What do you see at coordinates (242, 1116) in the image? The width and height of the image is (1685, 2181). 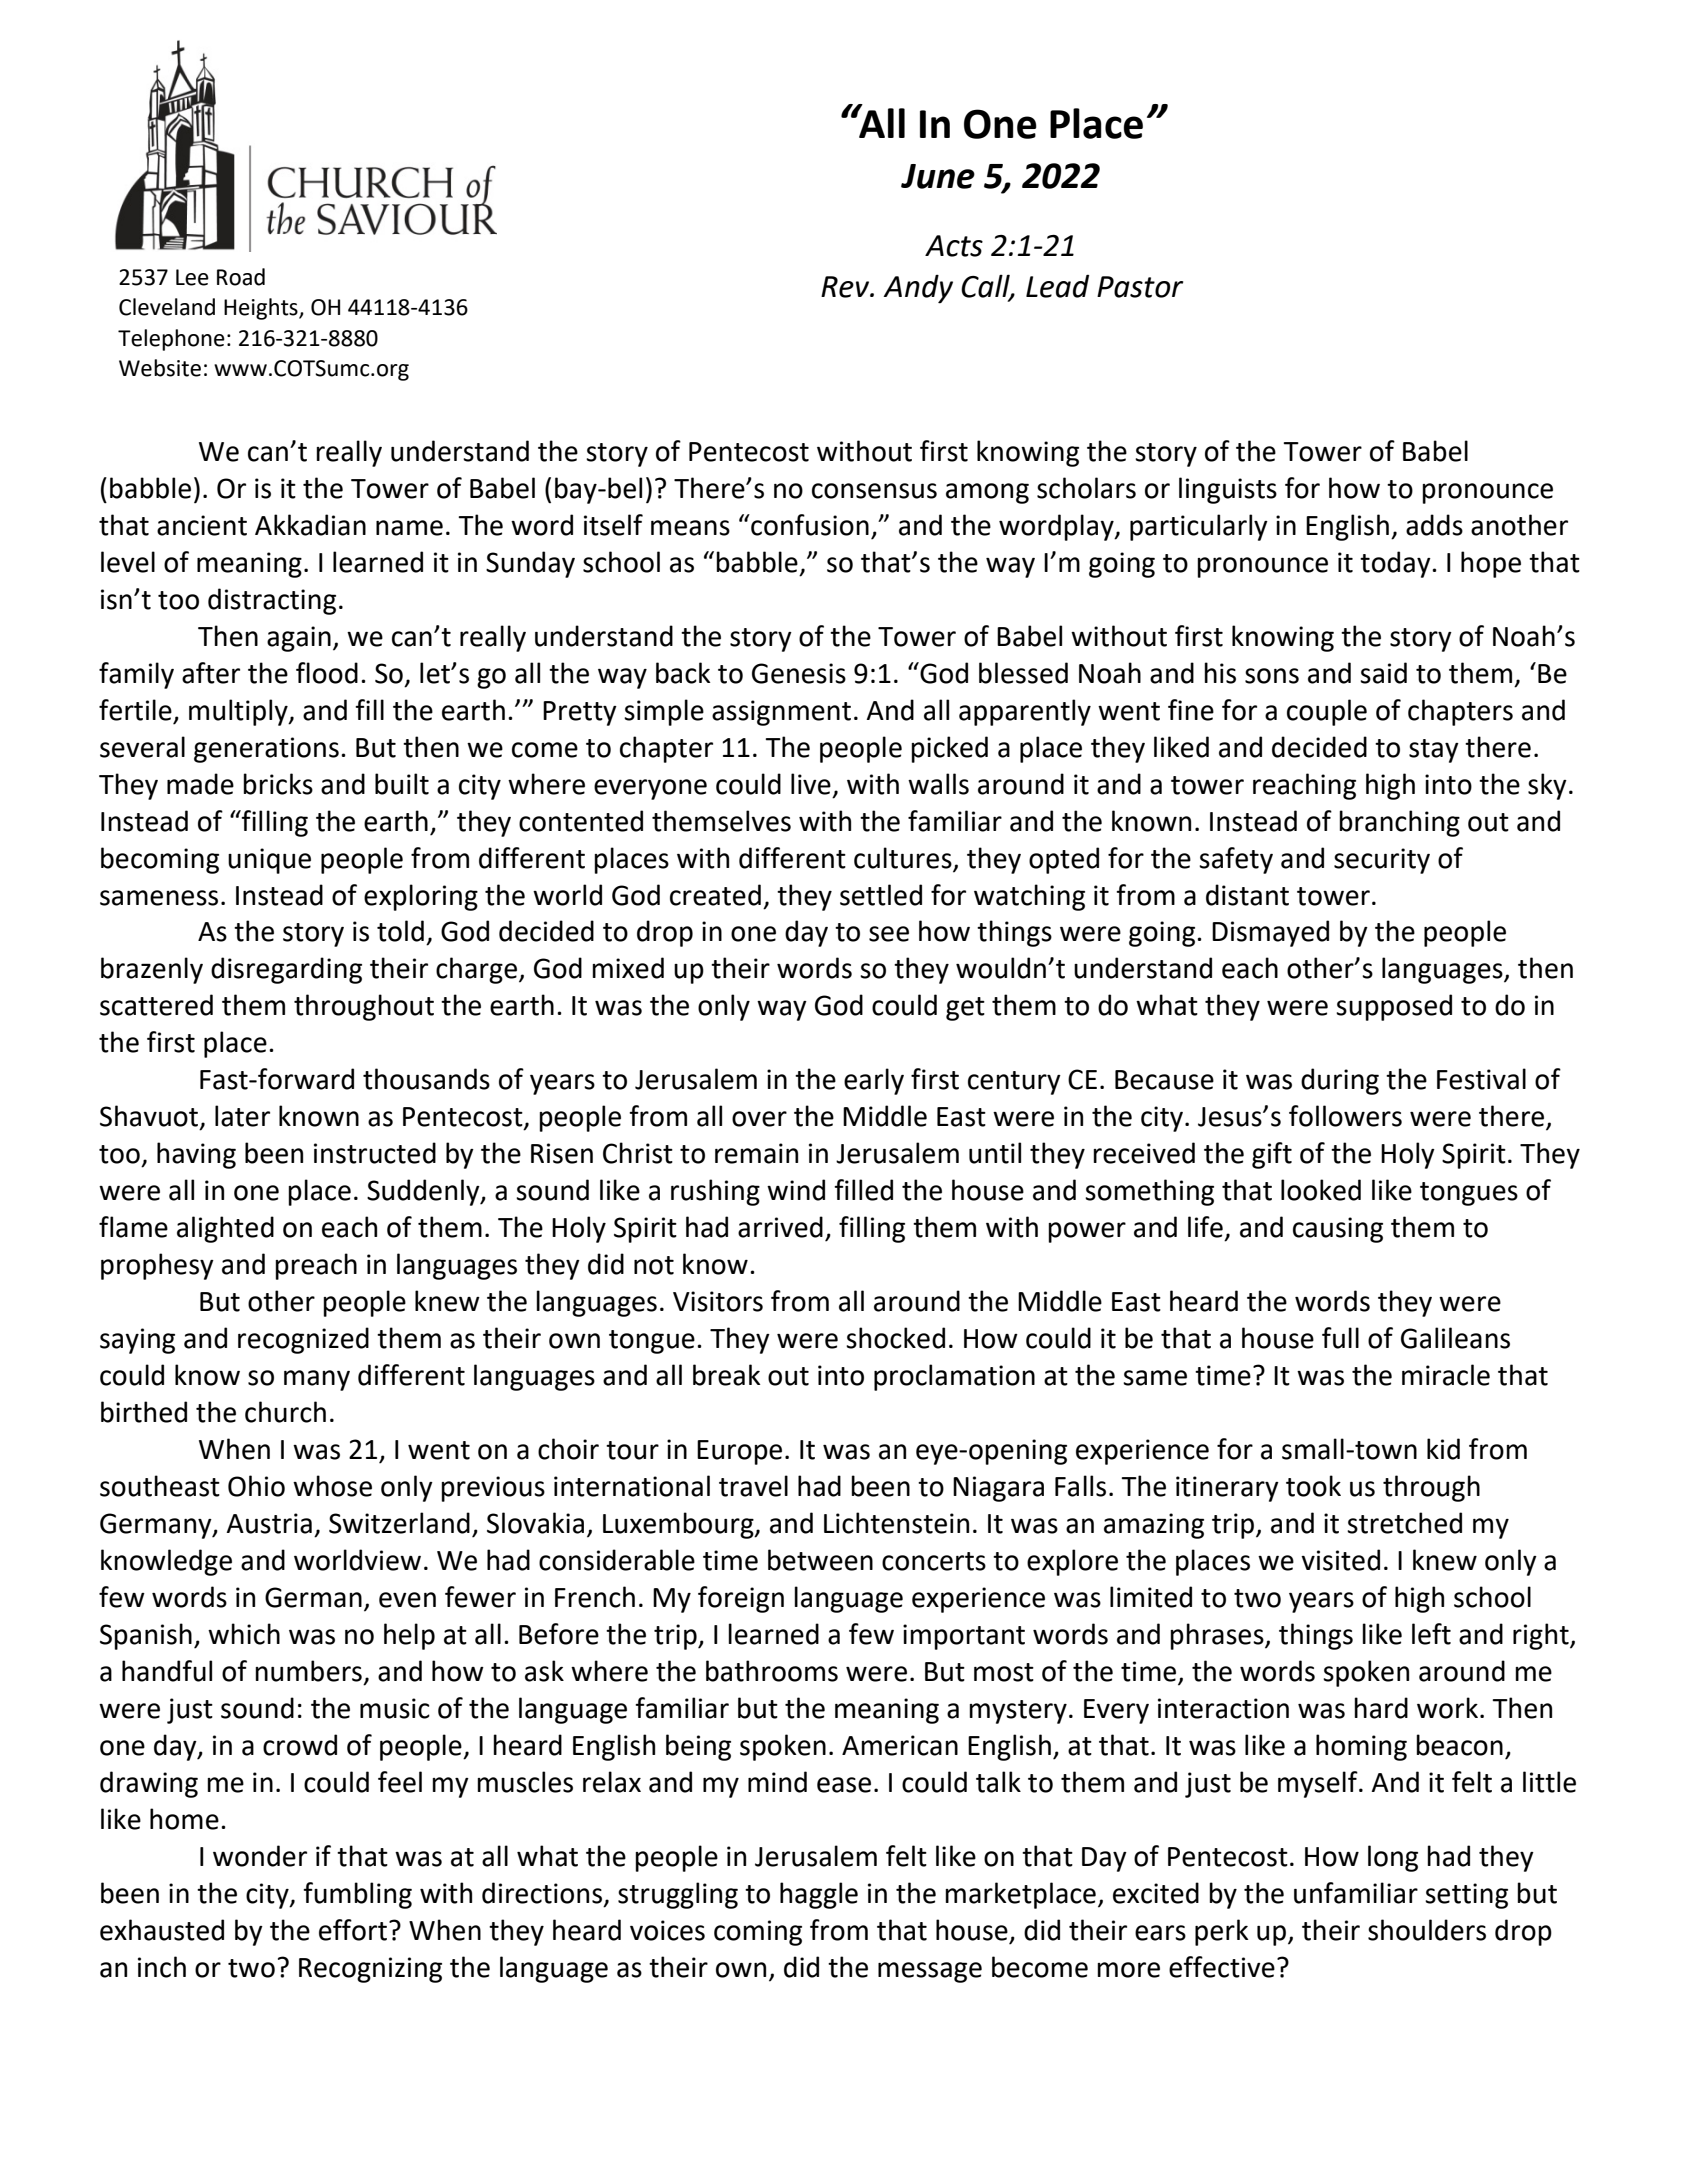 I see `later` at bounding box center [242, 1116].
